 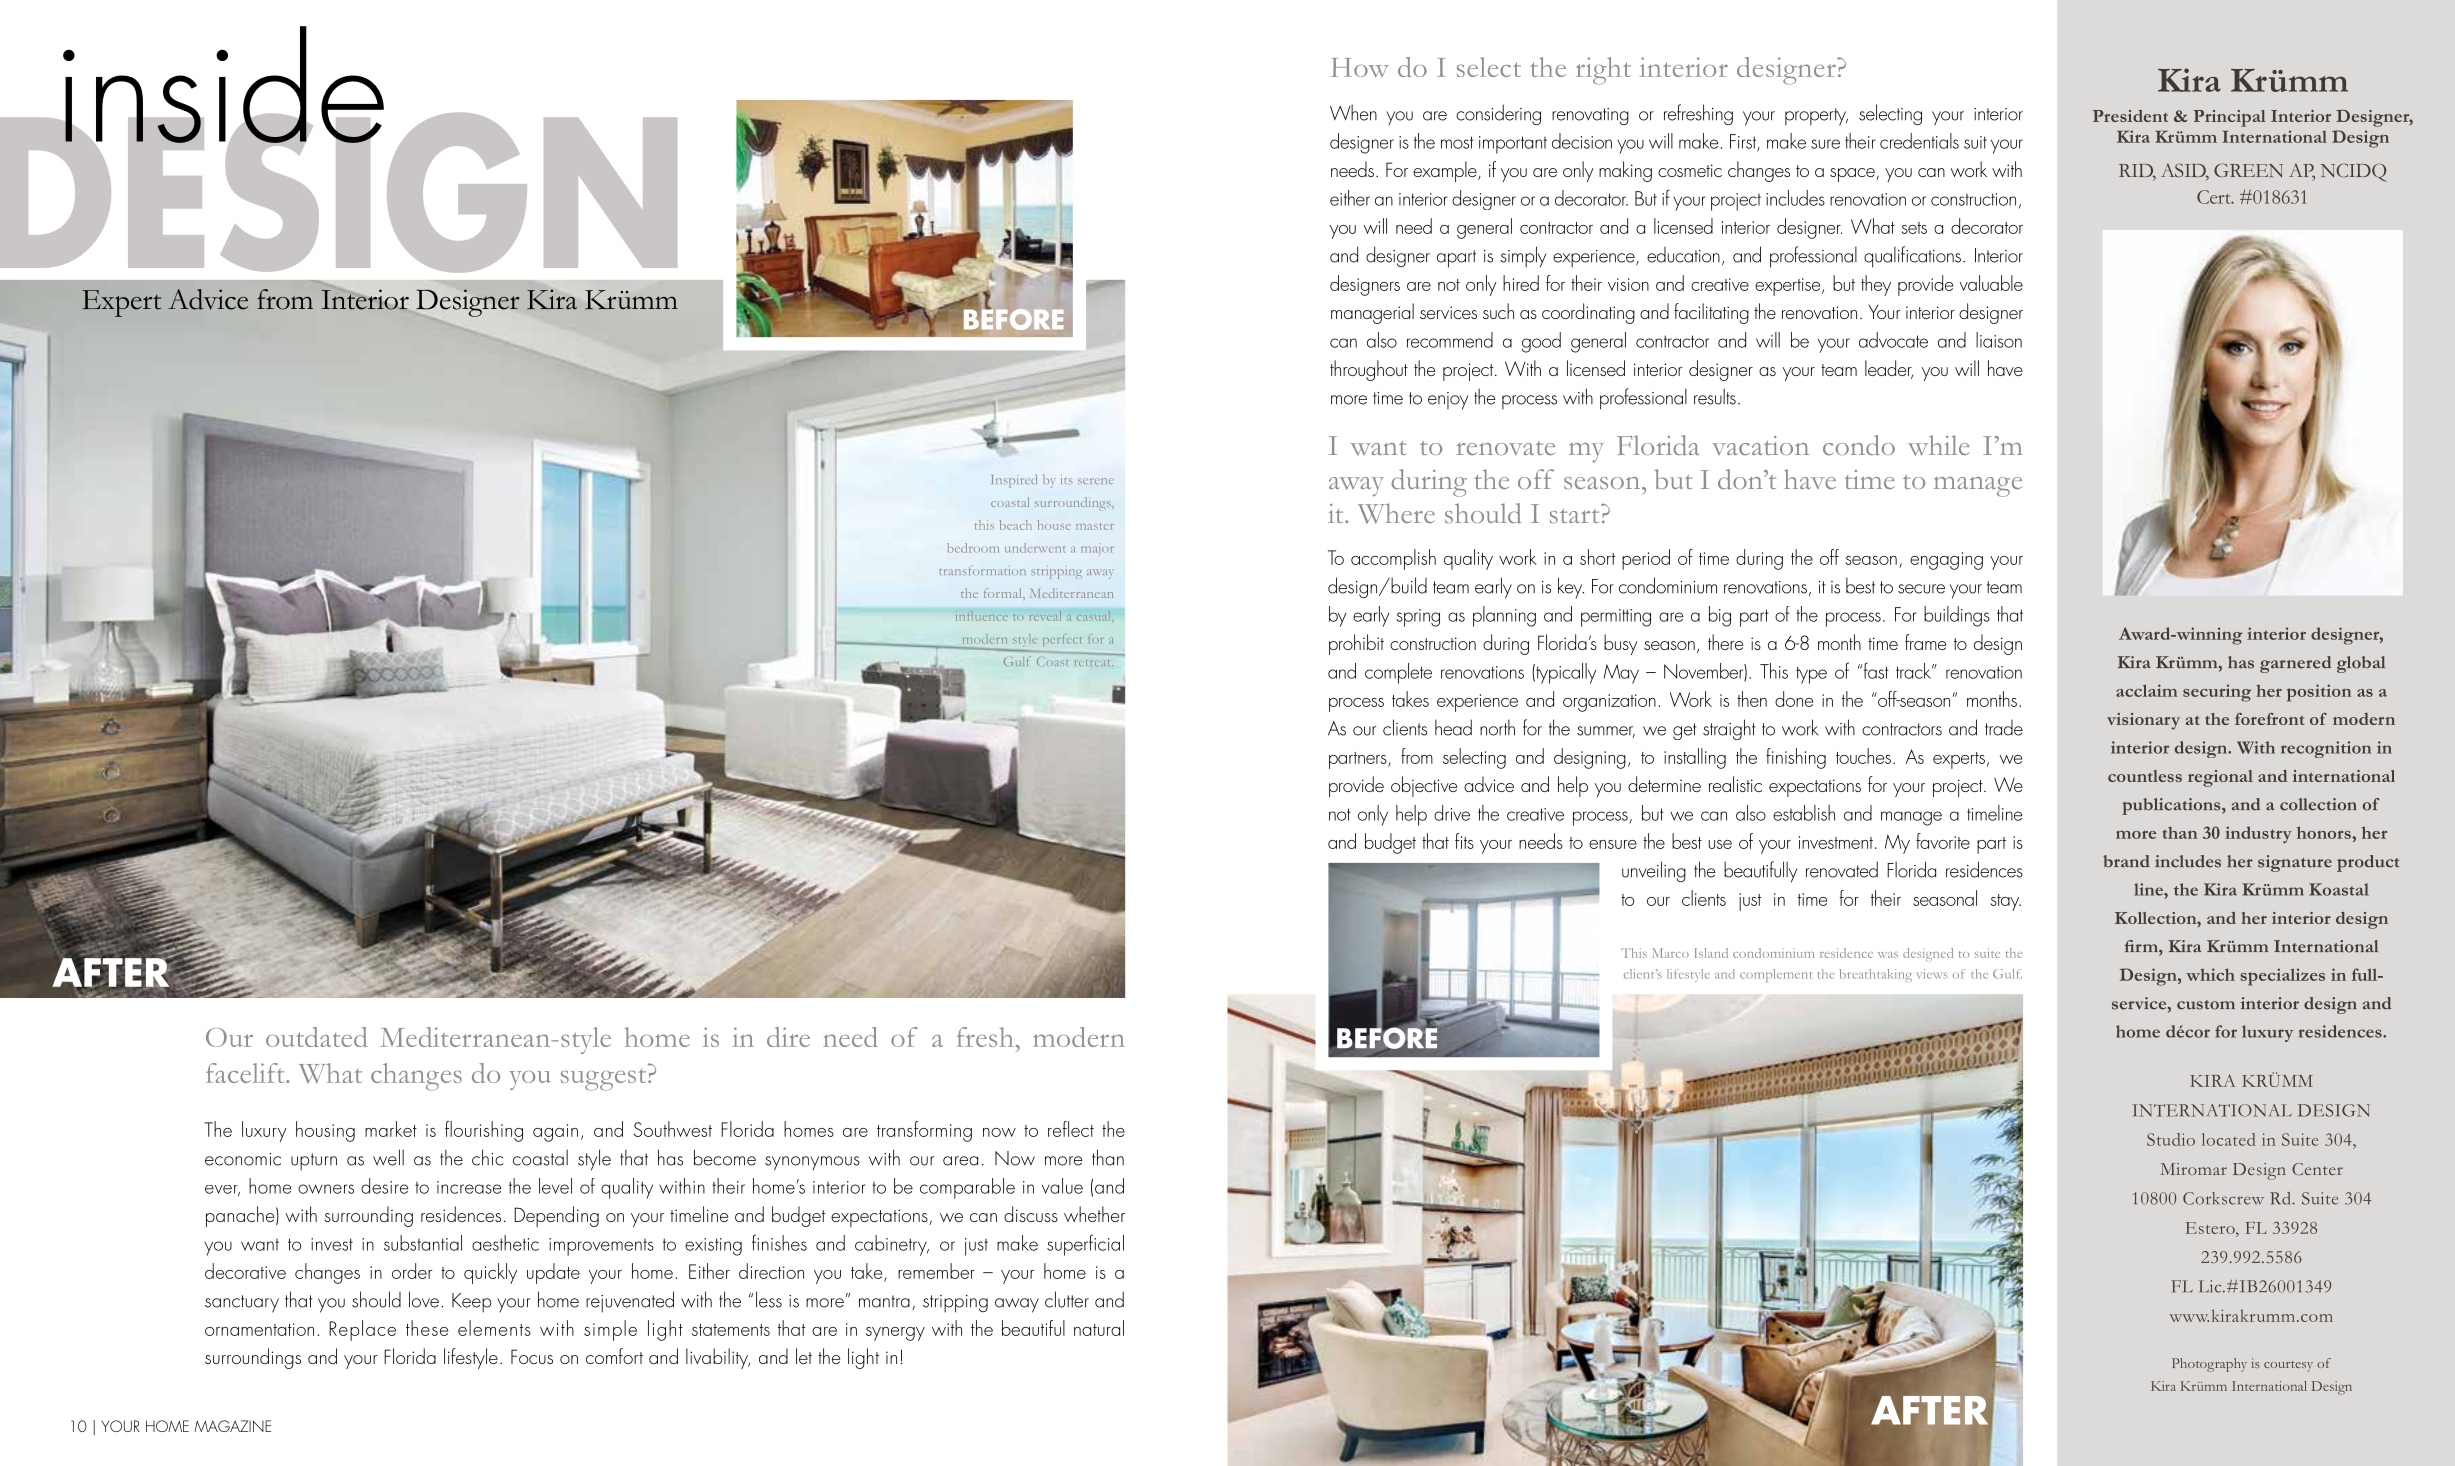 What do you see at coordinates (1099, 1328) in the screenshot?
I see `natural` at bounding box center [1099, 1328].
